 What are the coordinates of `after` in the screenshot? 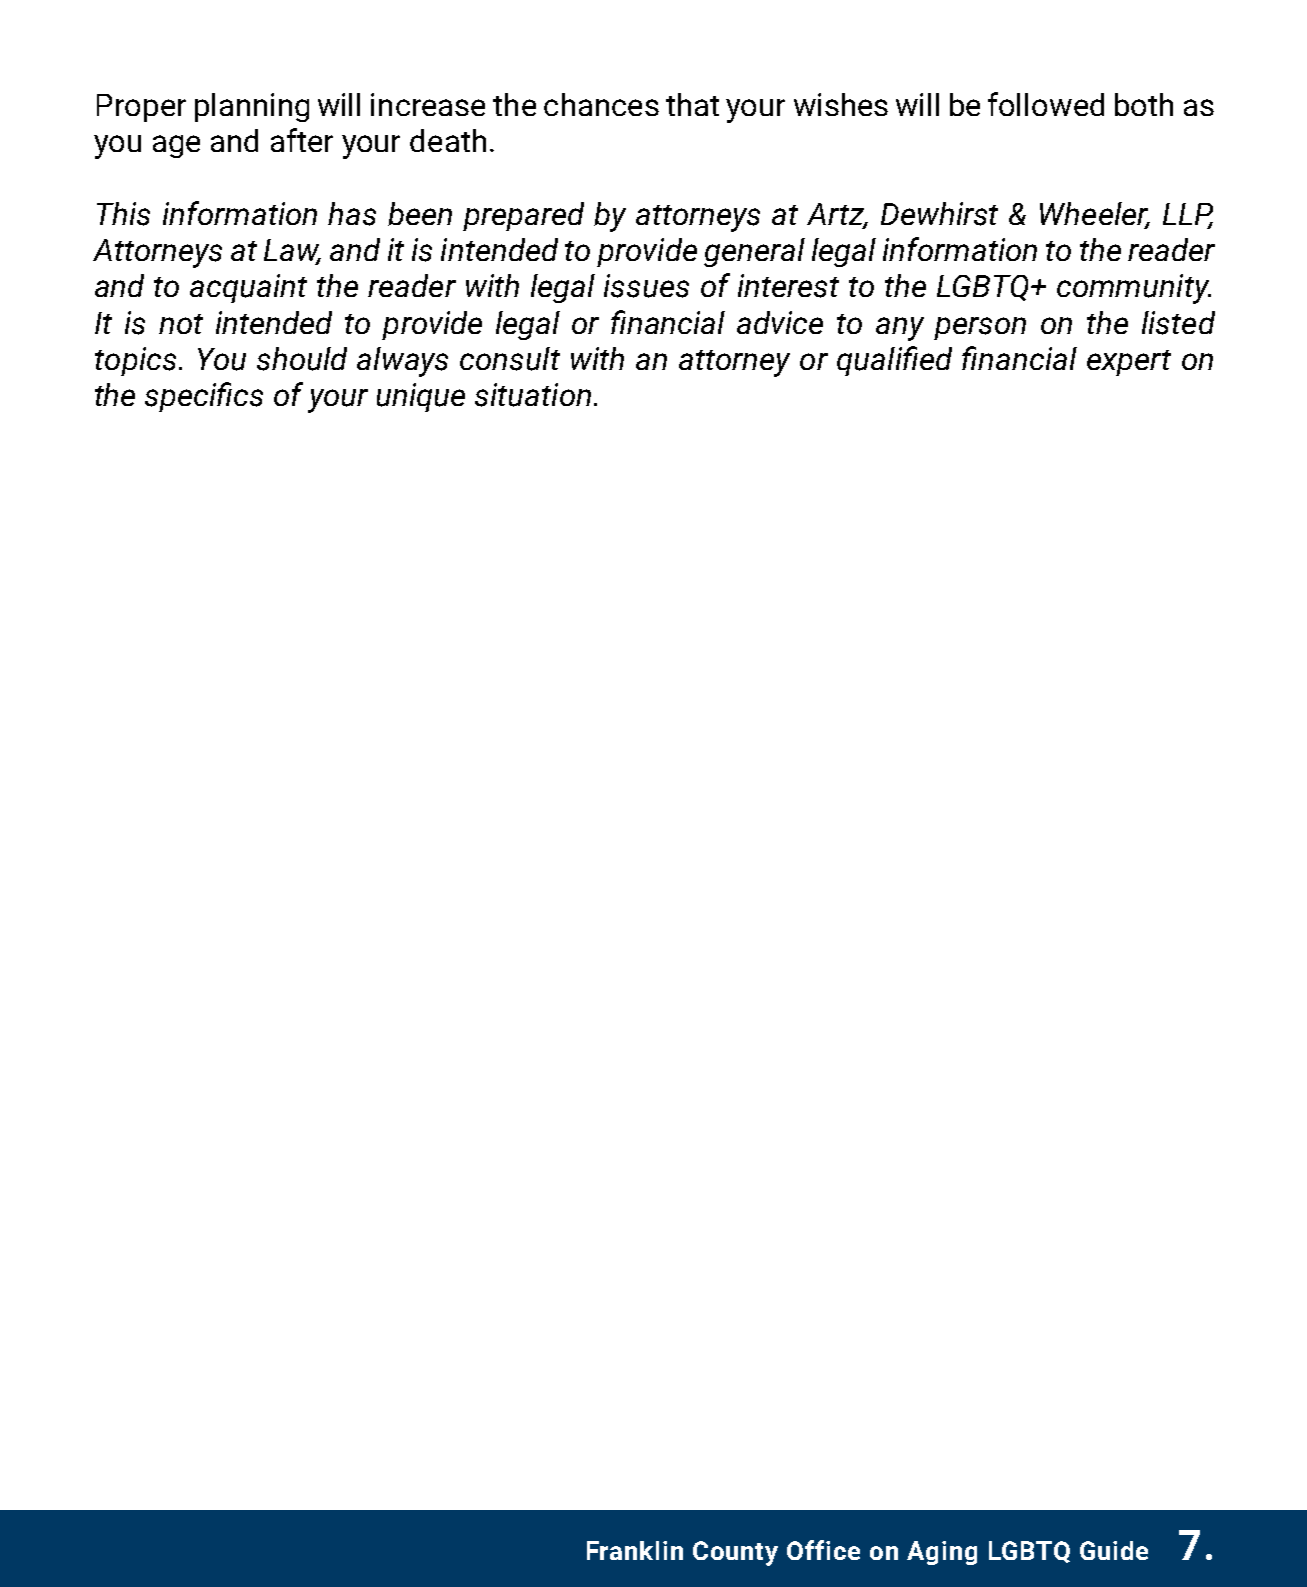 It's located at (302, 140).
